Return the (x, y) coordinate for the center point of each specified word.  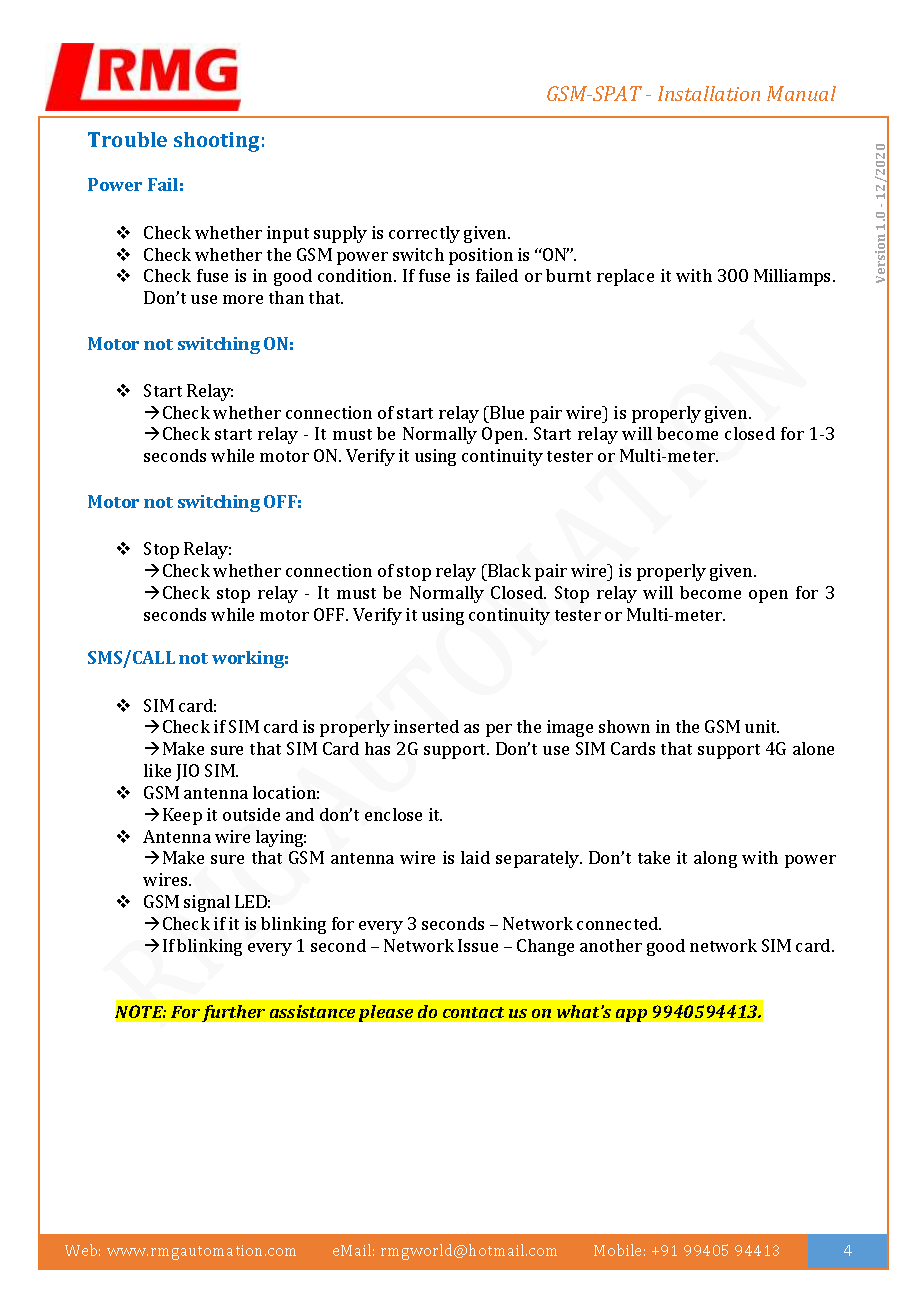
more (243, 299)
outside (251, 814)
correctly (424, 234)
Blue (507, 412)
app (631, 1015)
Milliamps (794, 277)
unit (762, 726)
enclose (393, 814)
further (233, 1013)
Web (82, 1250)
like (157, 770)
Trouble (127, 139)
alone (813, 748)
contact (473, 1012)
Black (508, 570)
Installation (709, 93)
